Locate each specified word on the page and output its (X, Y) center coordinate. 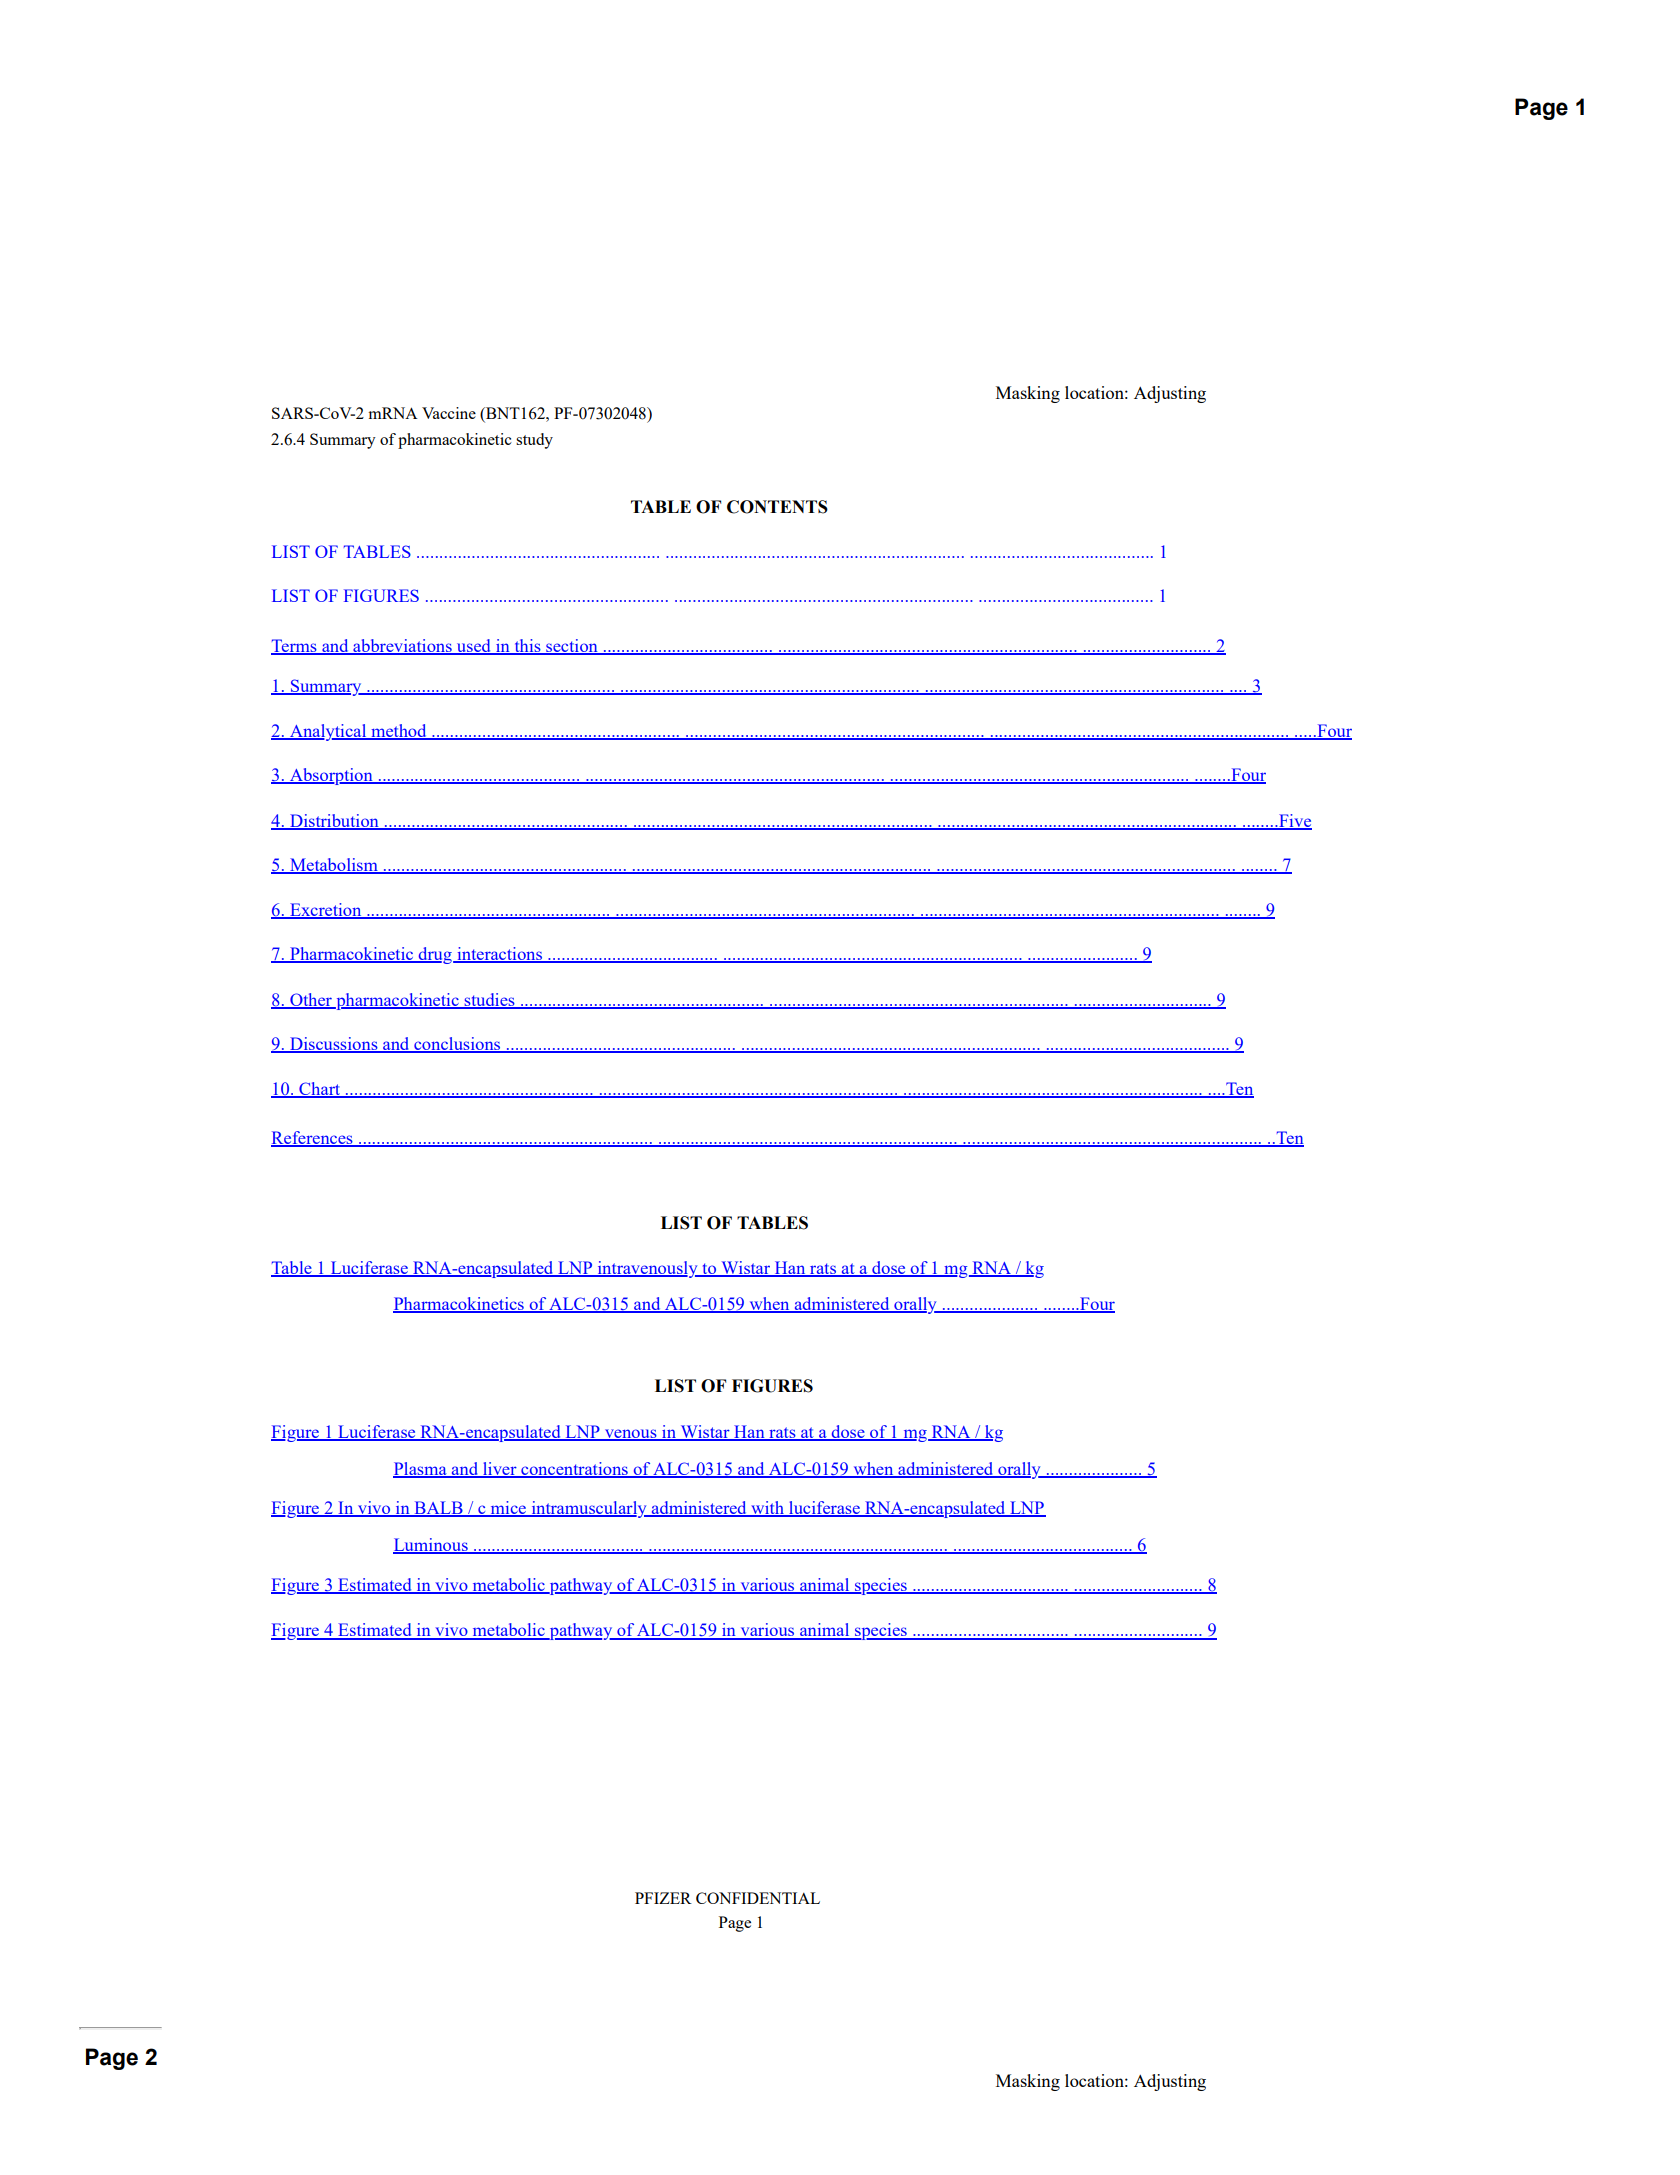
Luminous (431, 1546)
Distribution (334, 822)
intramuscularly (589, 1509)
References (313, 1138)
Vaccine (449, 413)
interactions (500, 955)
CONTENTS (777, 507)
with (767, 1509)
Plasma (421, 1469)
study (534, 441)
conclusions (457, 1045)
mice (508, 1509)
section (572, 647)
